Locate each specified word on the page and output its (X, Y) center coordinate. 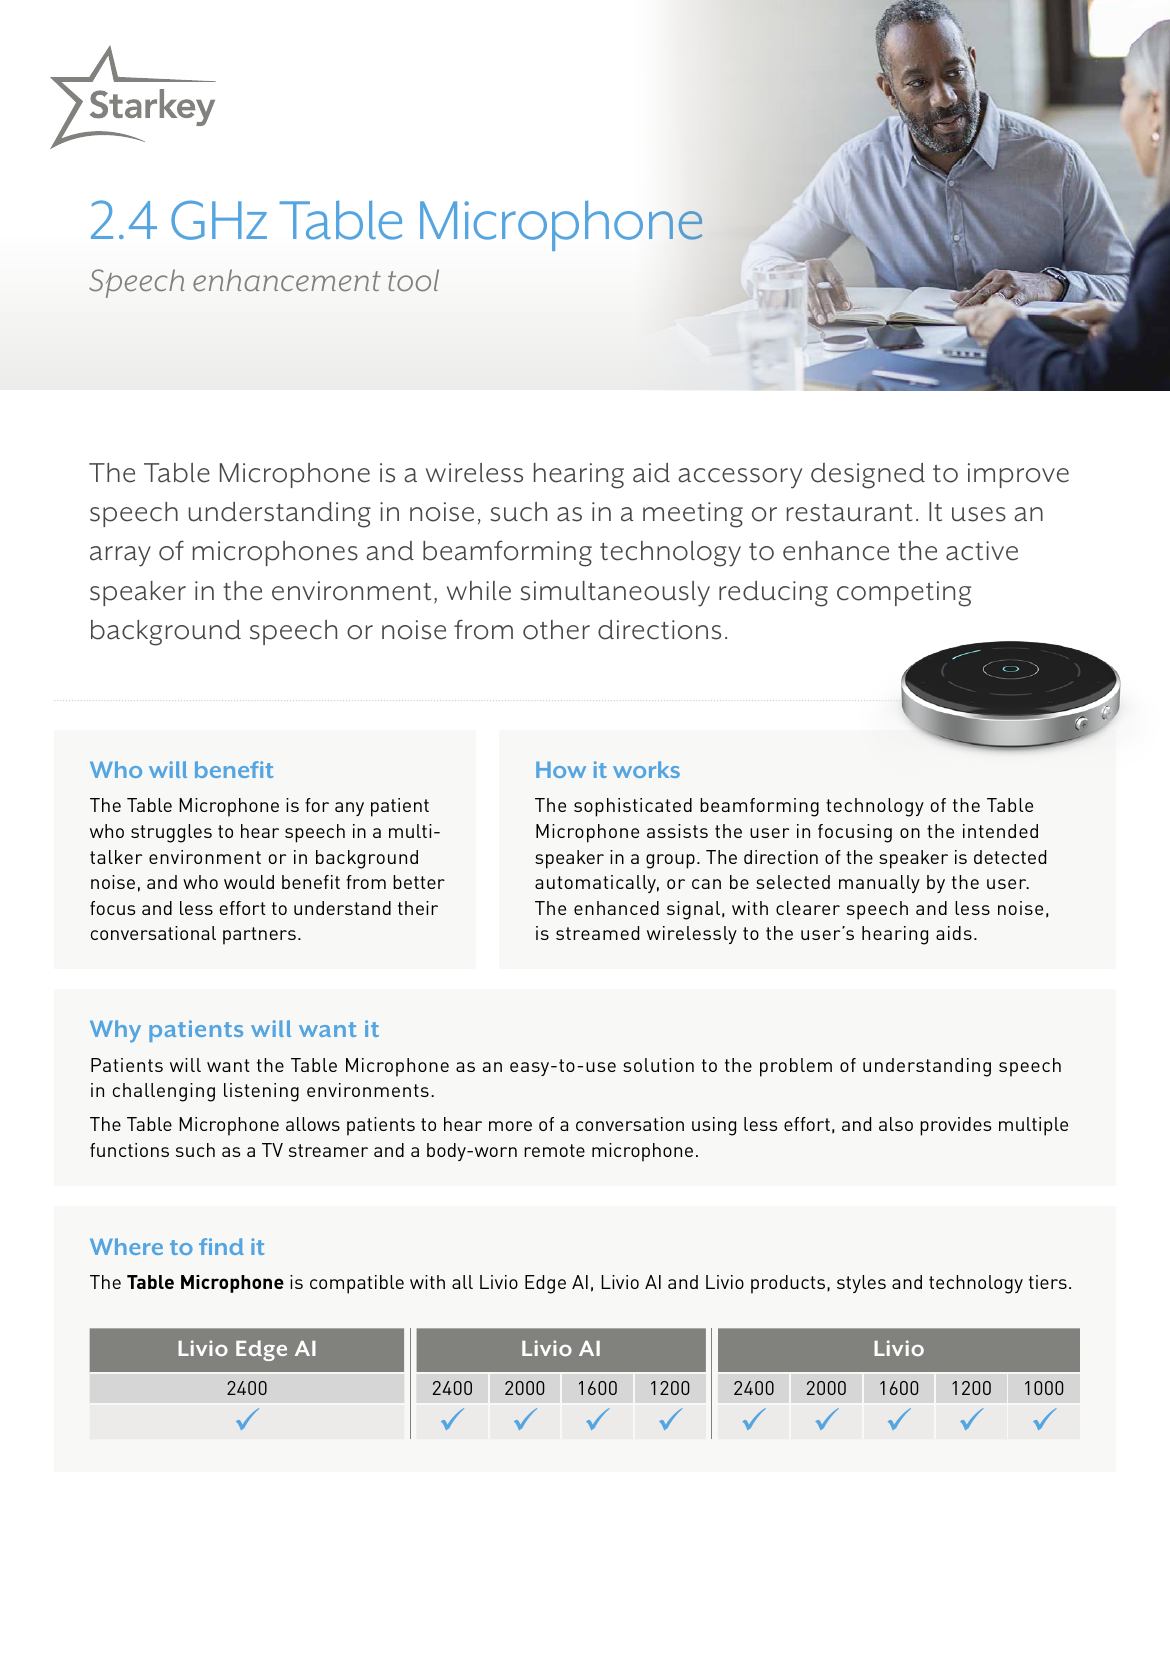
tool (413, 280)
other (556, 630)
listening (261, 1092)
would (249, 882)
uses (979, 514)
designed (868, 476)
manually (879, 884)
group (670, 861)
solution (658, 1065)
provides (955, 1126)
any (349, 809)
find (221, 1246)
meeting (693, 515)
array (120, 556)
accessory (740, 478)
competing (904, 594)
